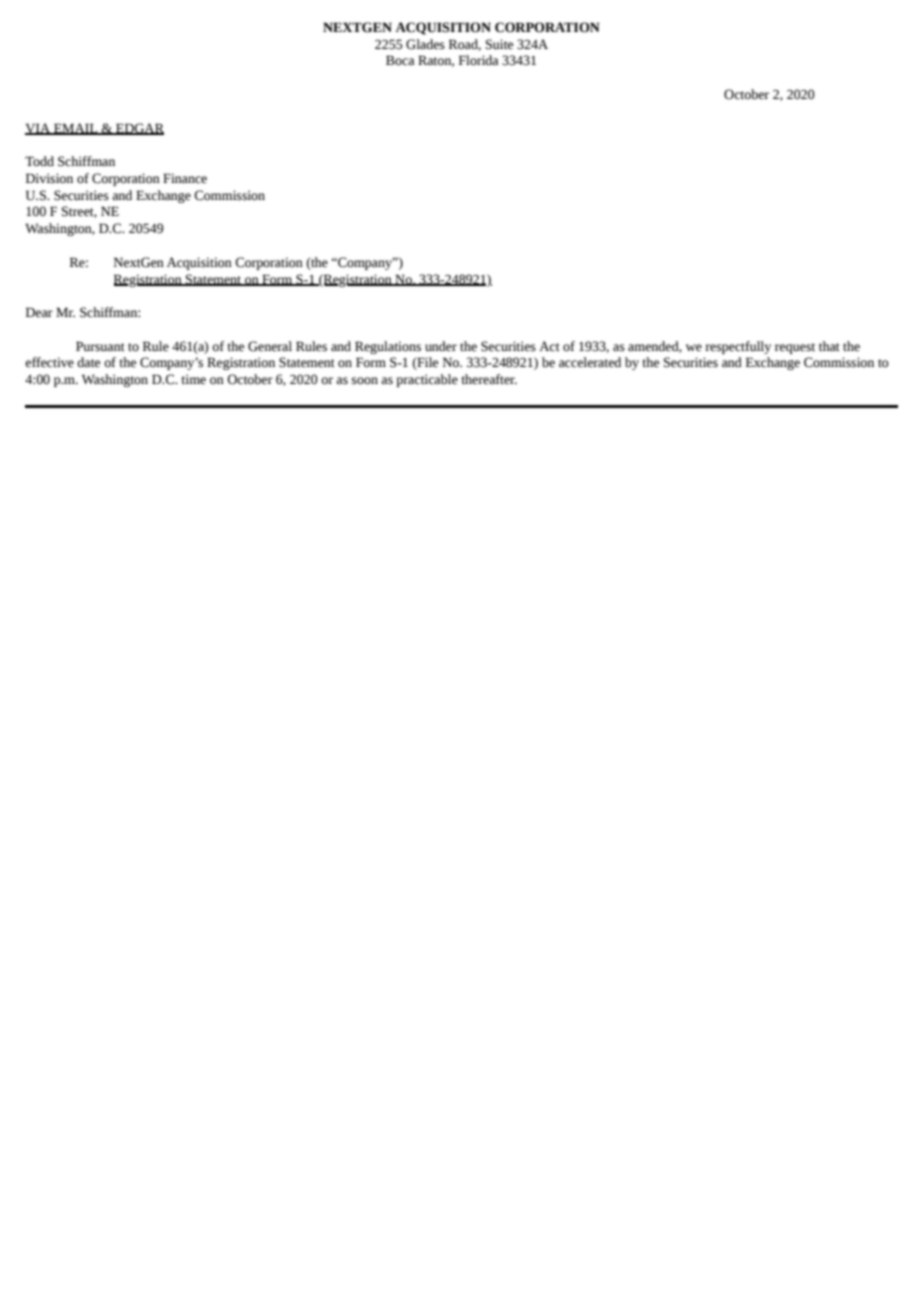  What do you see at coordinates (441, 346) in the screenshot?
I see `under` at bounding box center [441, 346].
